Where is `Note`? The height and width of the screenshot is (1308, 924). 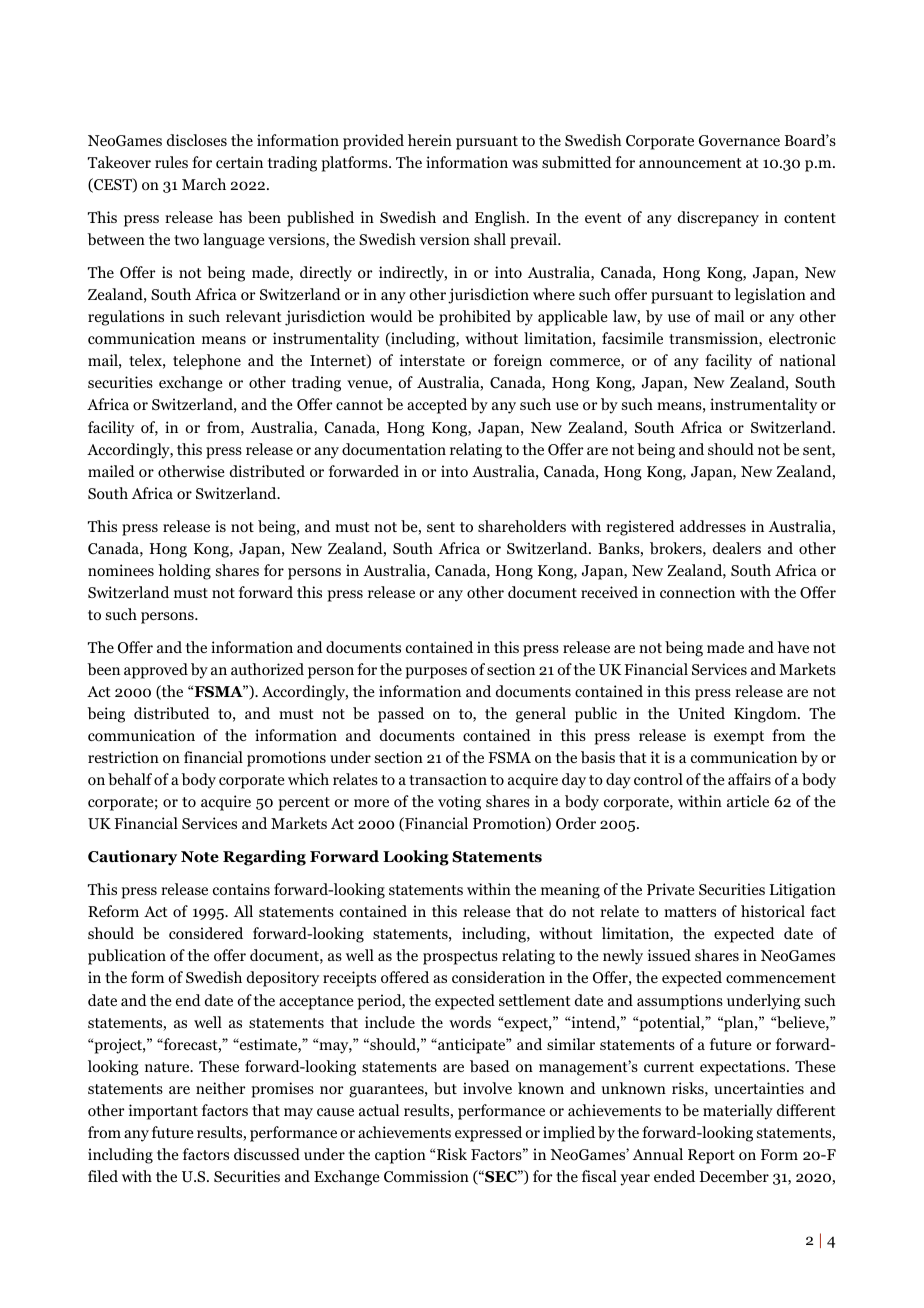
Note is located at coordinates (200, 857).
